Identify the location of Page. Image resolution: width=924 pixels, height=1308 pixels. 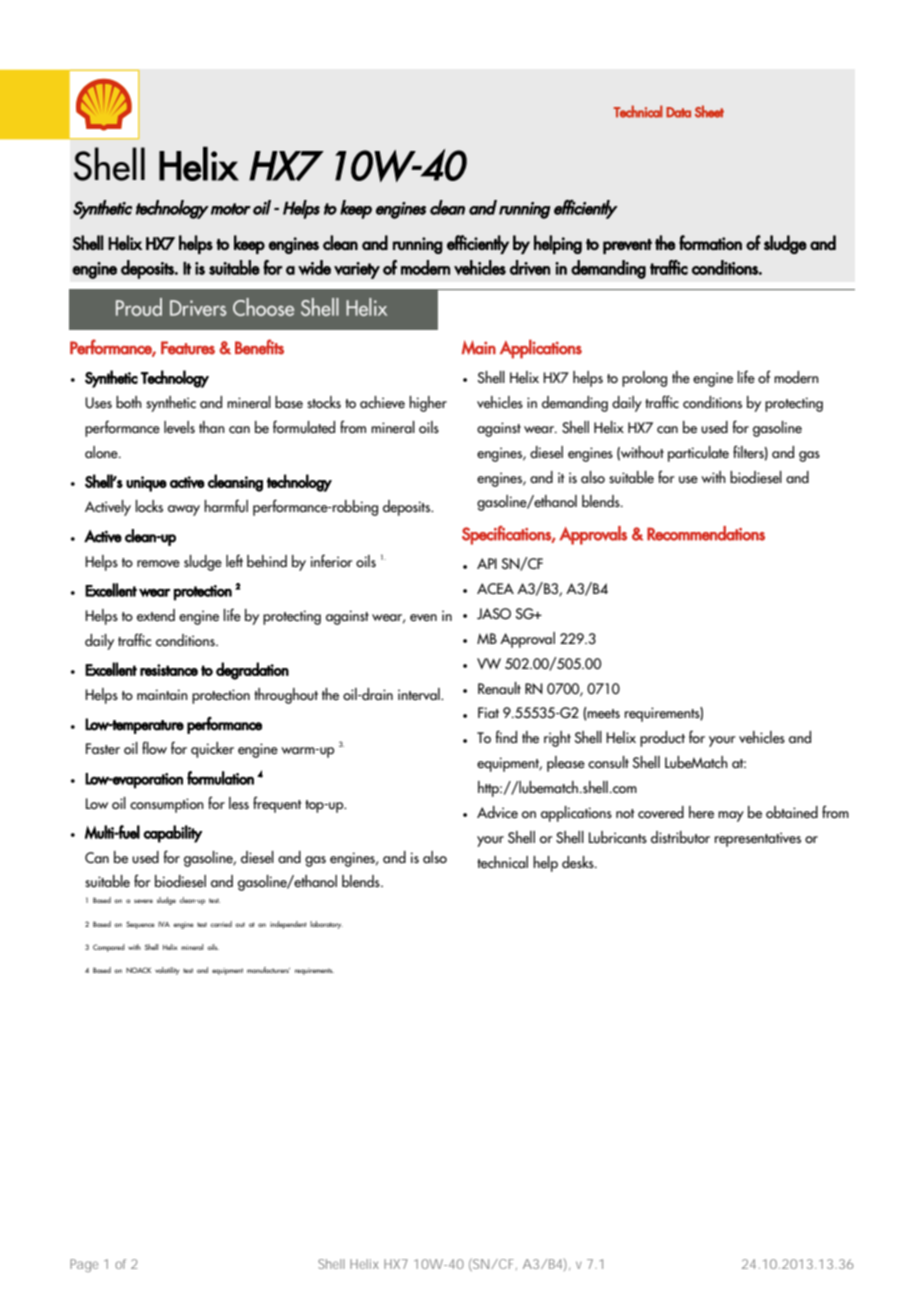
(84, 1265).
